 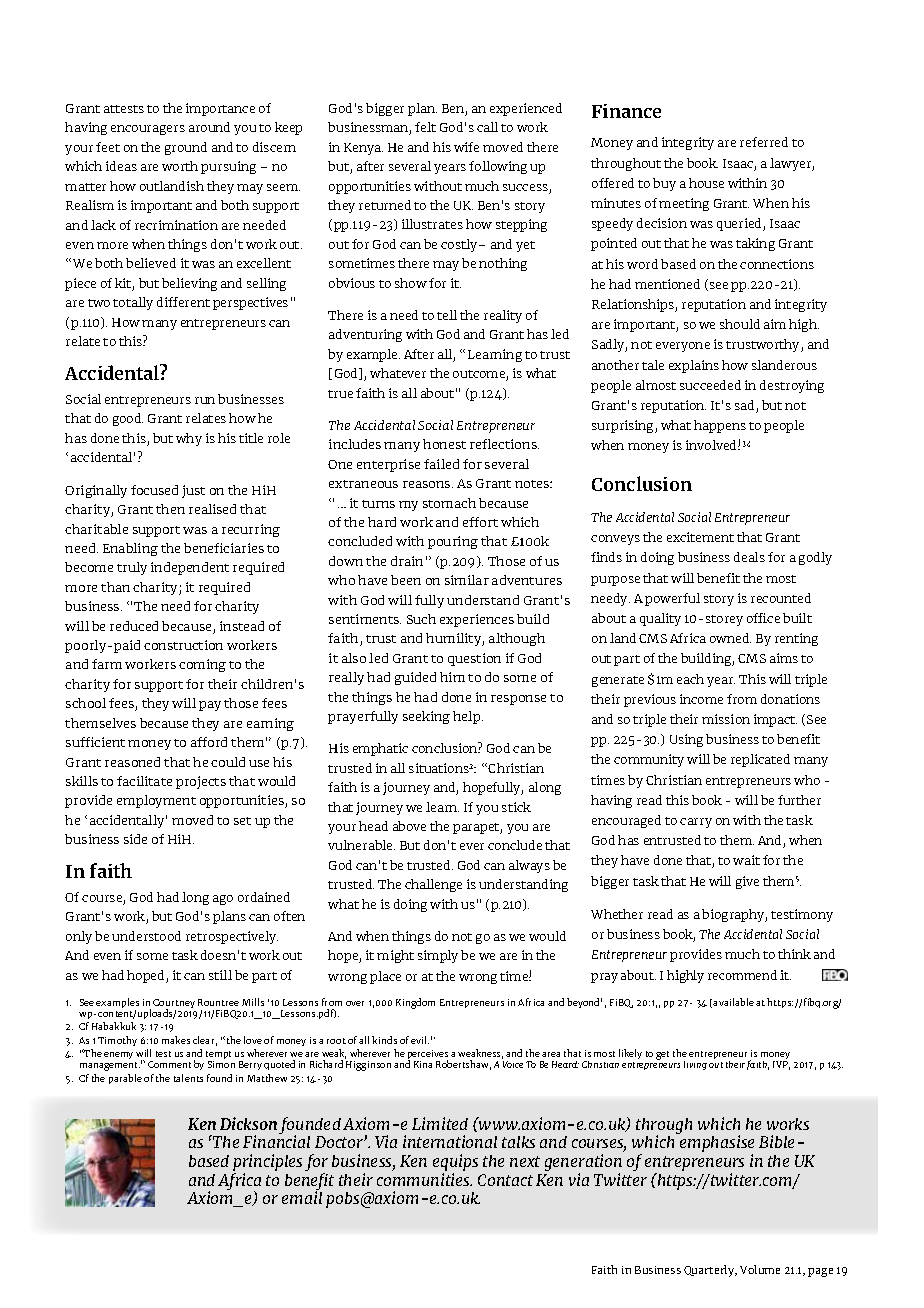 What do you see at coordinates (449, 503) in the screenshot?
I see `stomach` at bounding box center [449, 503].
